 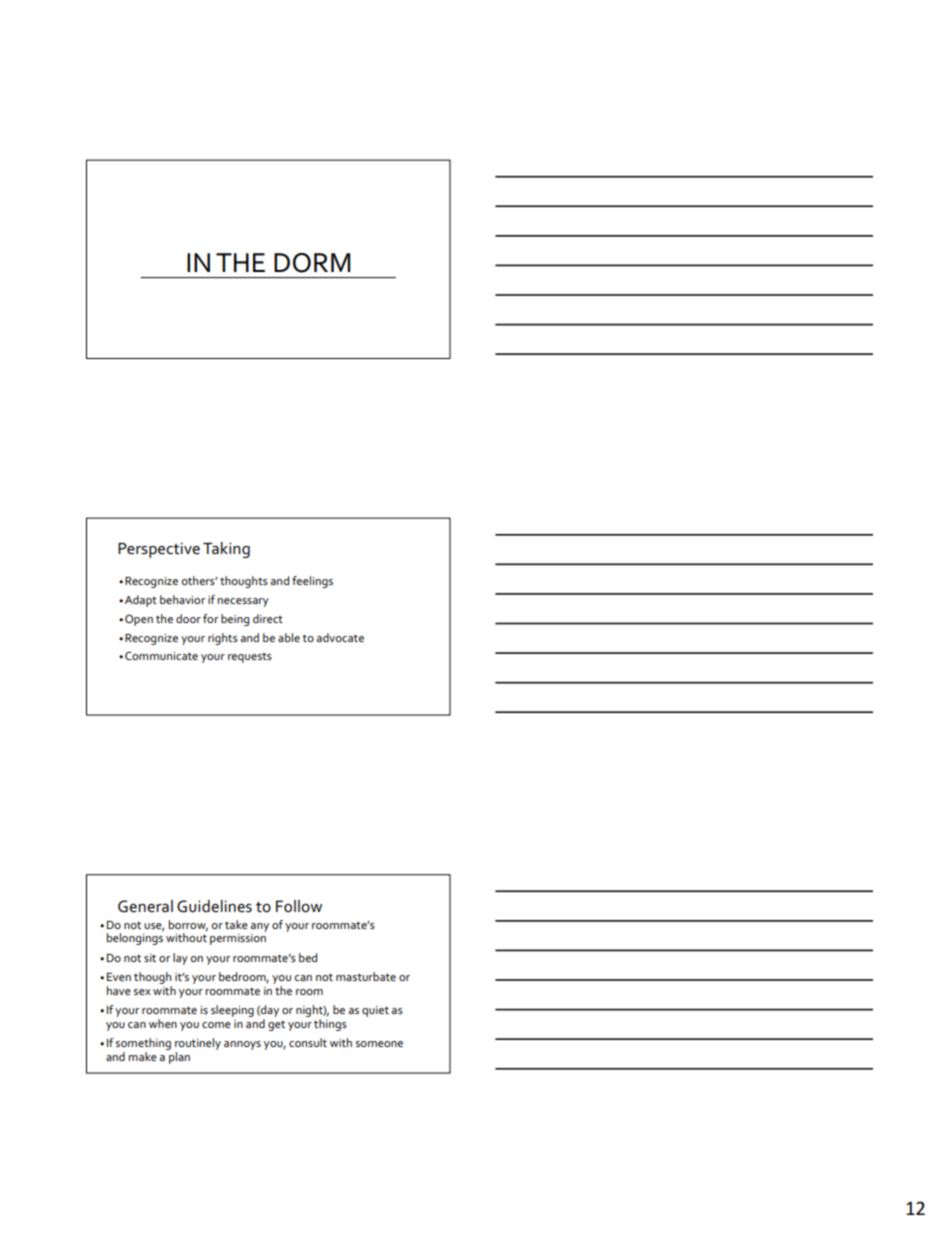 I want to click on General, so click(x=145, y=906).
